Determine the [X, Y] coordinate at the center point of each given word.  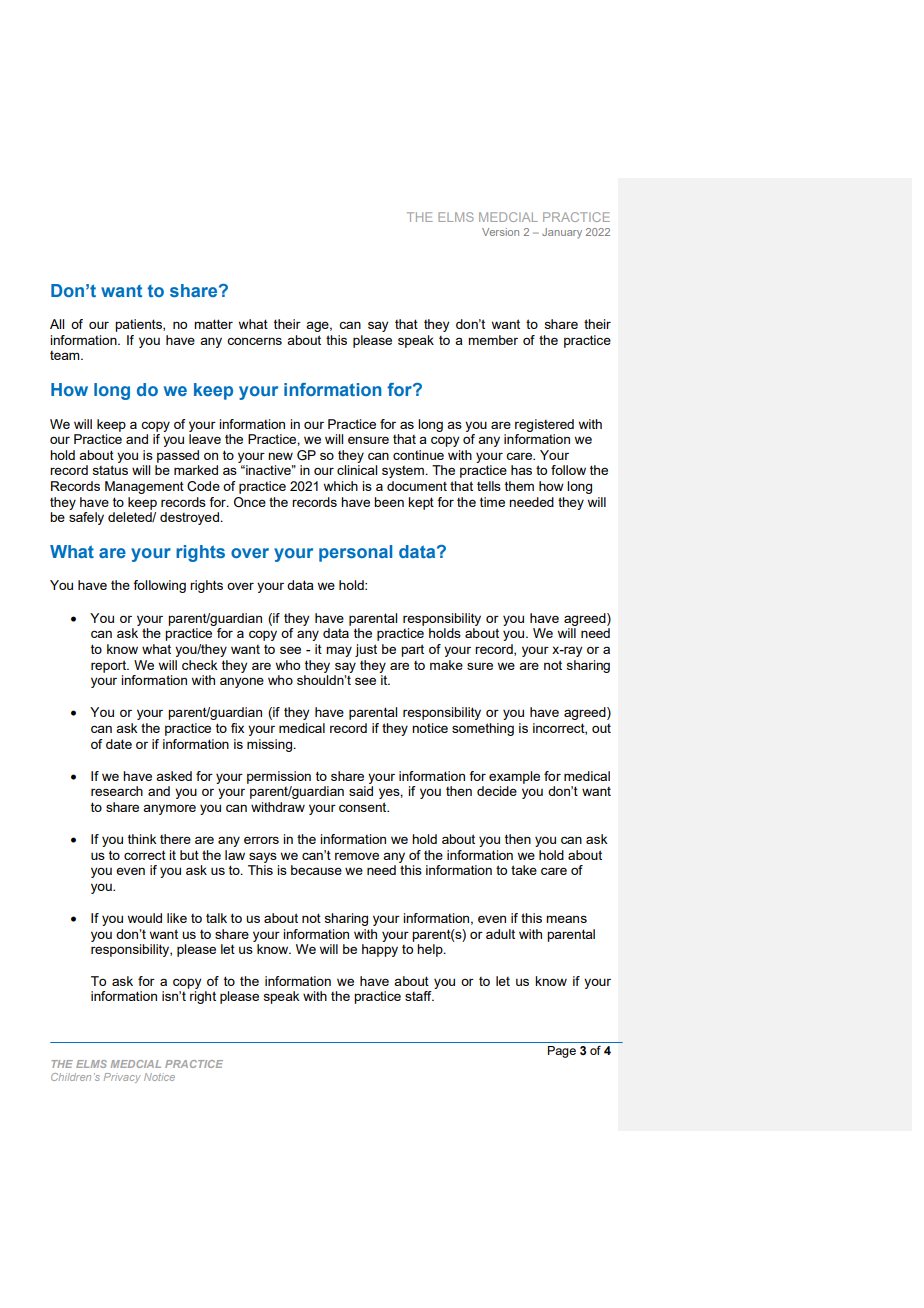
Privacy [122, 1078]
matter [213, 324]
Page [562, 1052]
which [340, 486]
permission [279, 777]
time [492, 502]
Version [500, 232]
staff [419, 996]
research [117, 791]
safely [86, 518]
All [57, 324]
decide [497, 791]
